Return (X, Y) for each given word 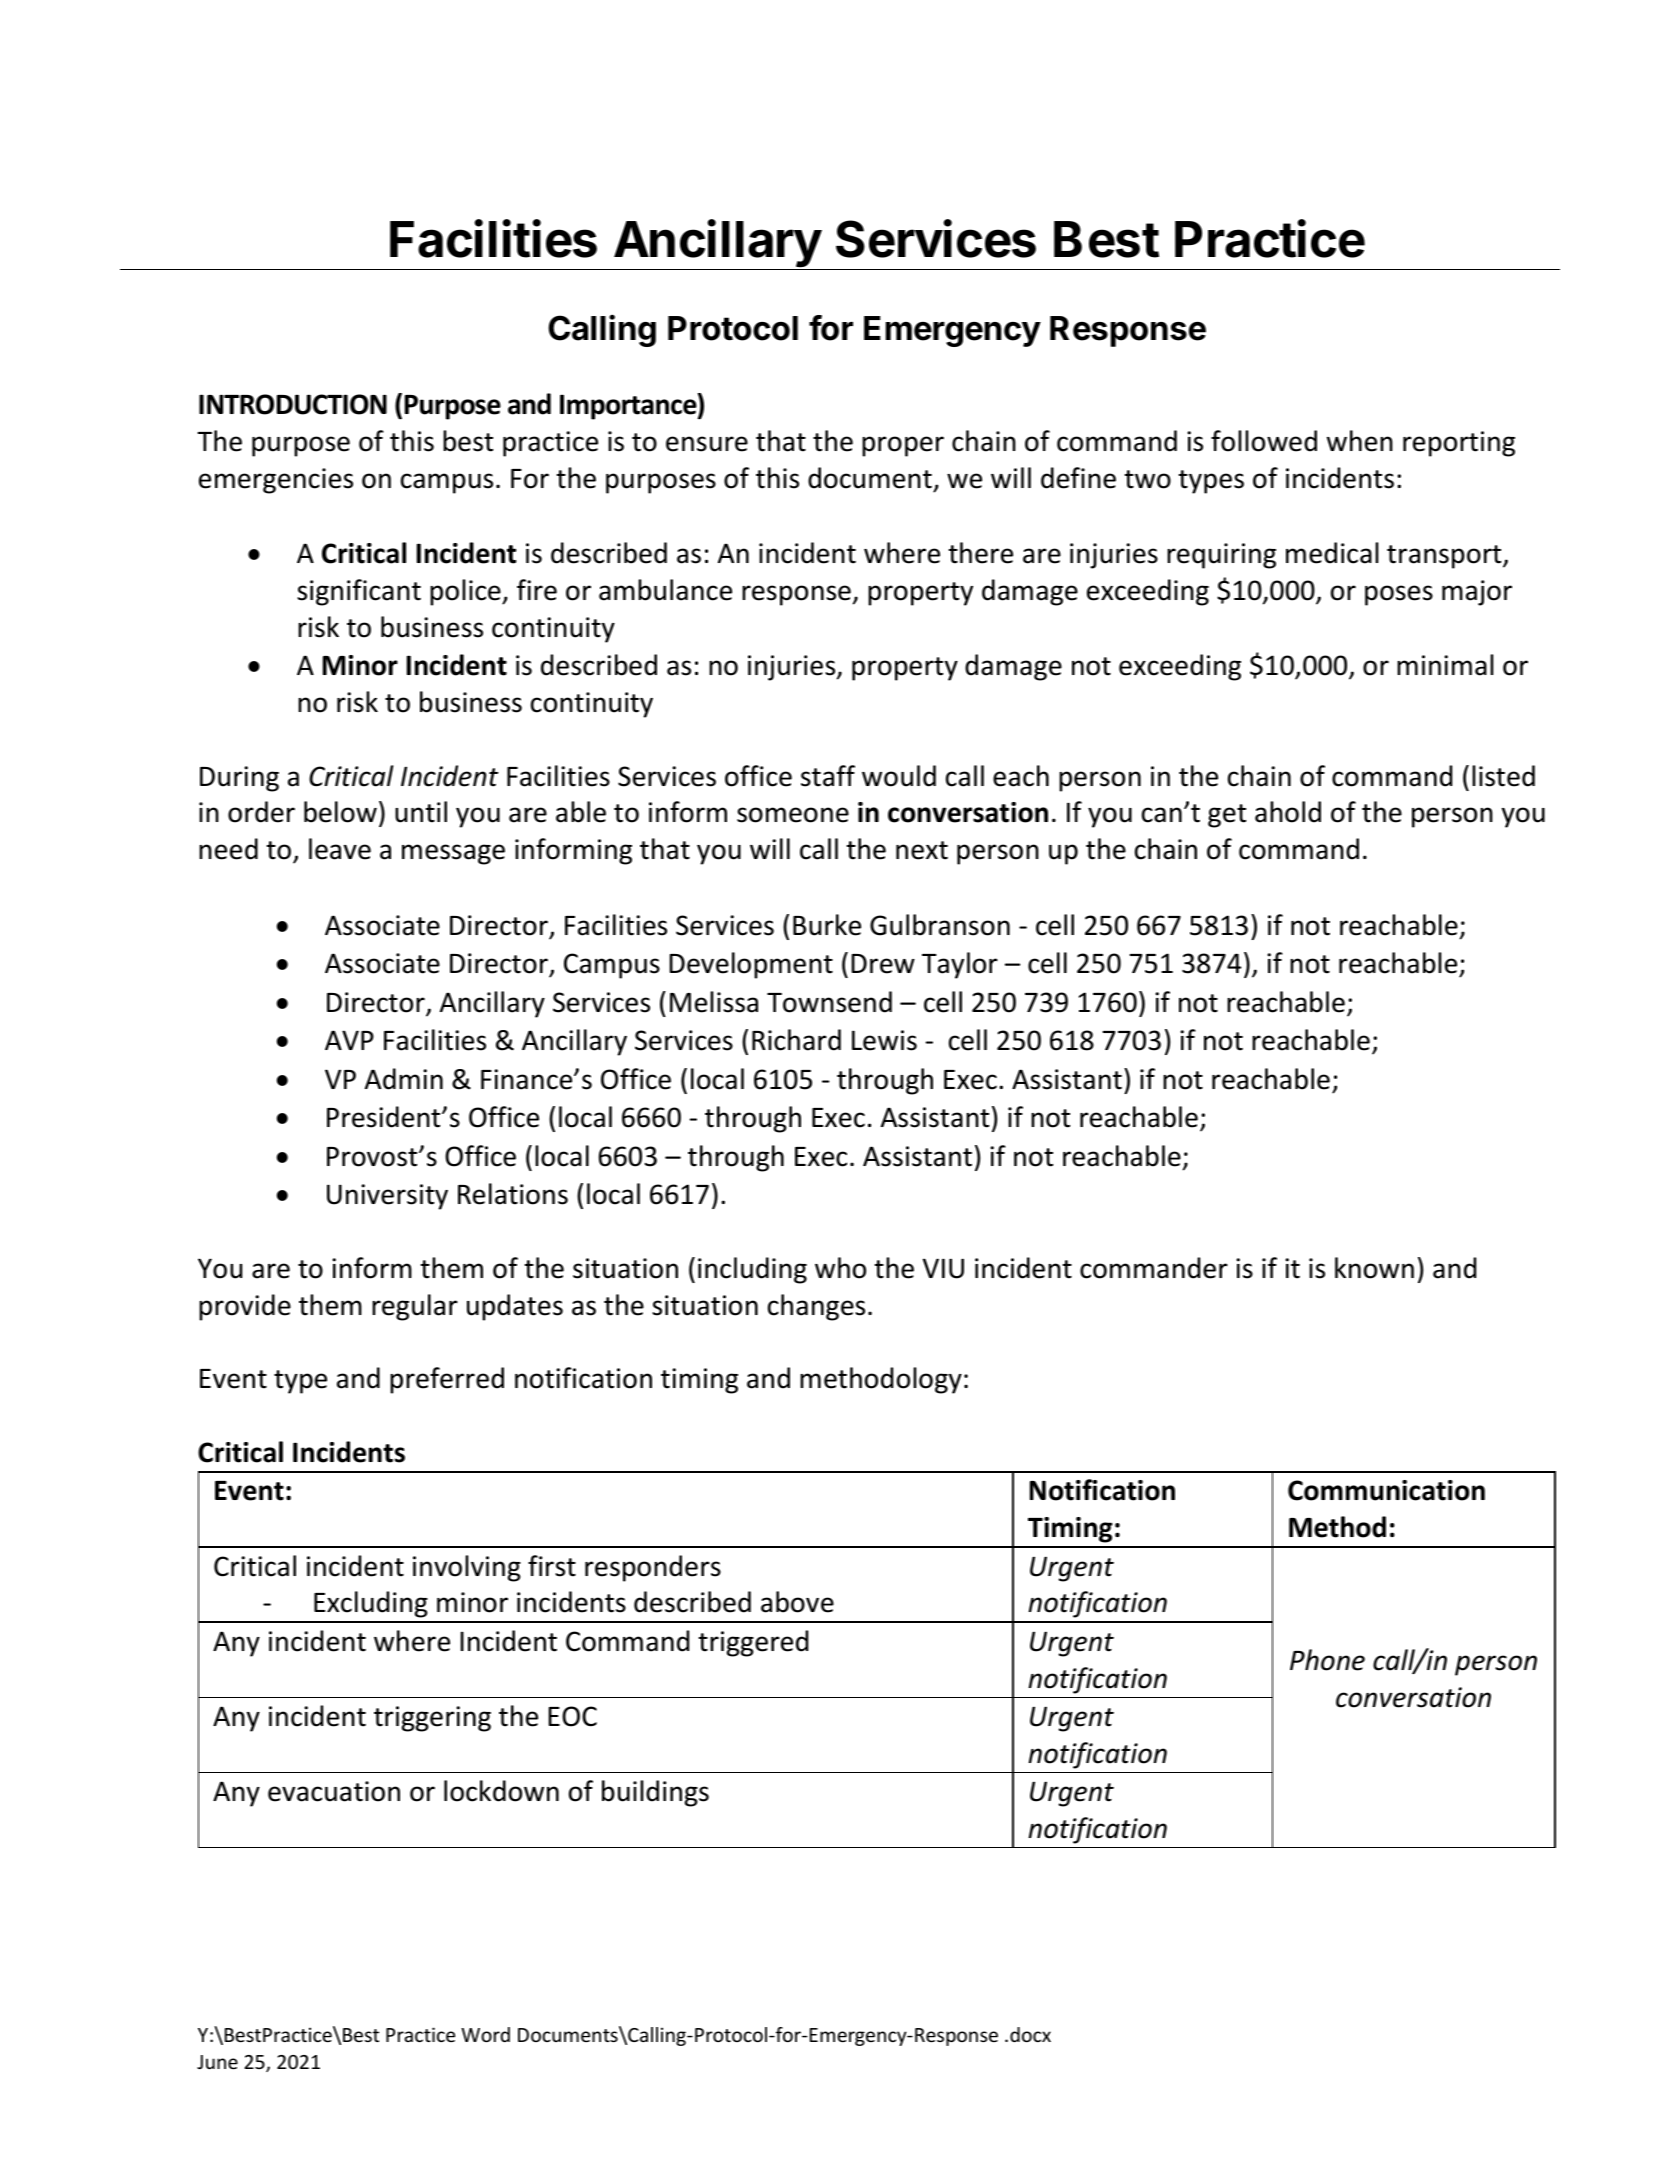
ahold (1288, 812)
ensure (707, 444)
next (922, 850)
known (1374, 1268)
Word (485, 2034)
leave (340, 849)
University (387, 1197)
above (797, 1602)
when (1360, 441)
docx (1030, 2034)
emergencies (276, 481)
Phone (1327, 1660)
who (840, 1268)
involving (467, 1568)
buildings (655, 1793)
